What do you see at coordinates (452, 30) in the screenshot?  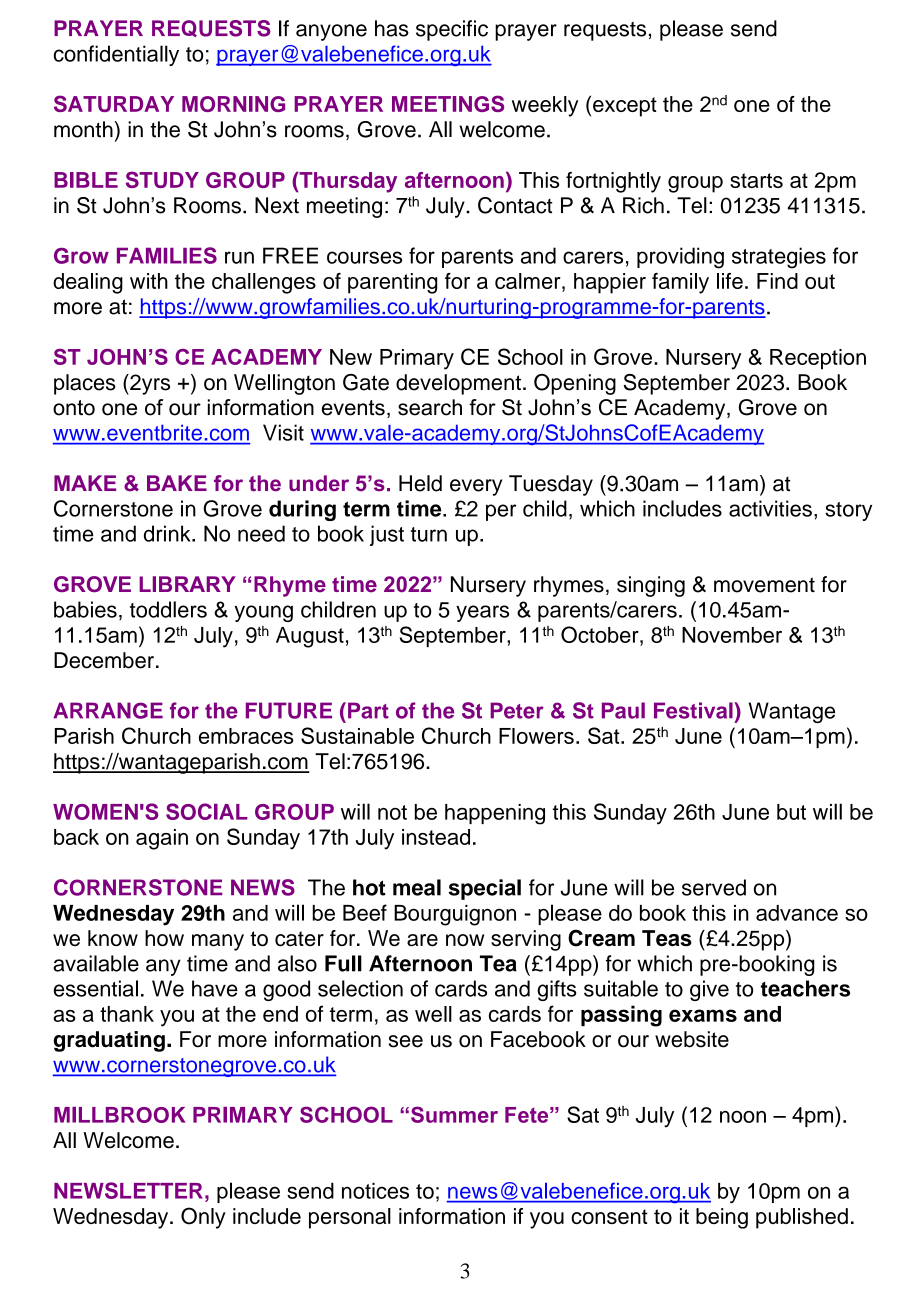 I see `specific` at bounding box center [452, 30].
